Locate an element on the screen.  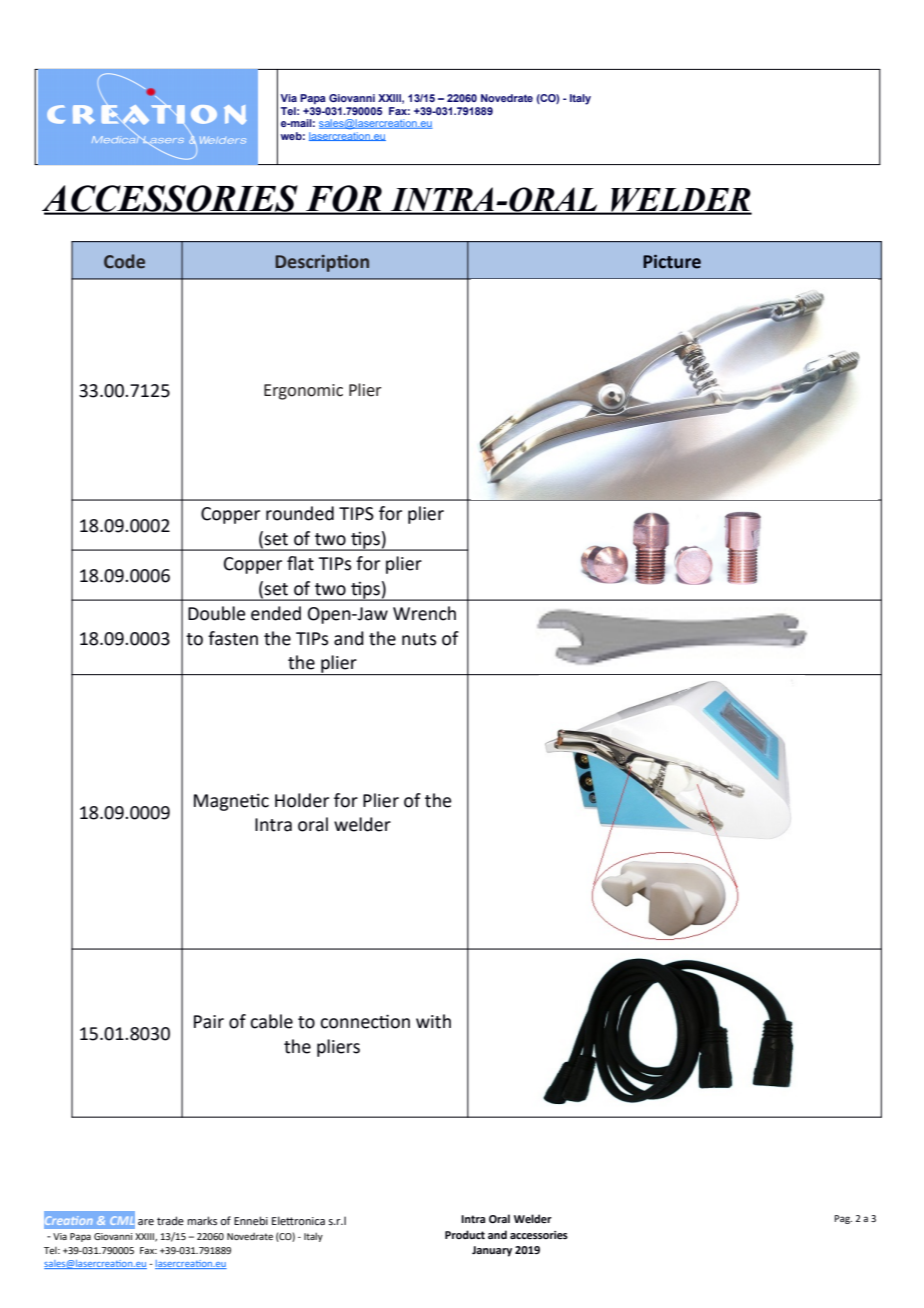
connection is located at coordinates (365, 1021).
